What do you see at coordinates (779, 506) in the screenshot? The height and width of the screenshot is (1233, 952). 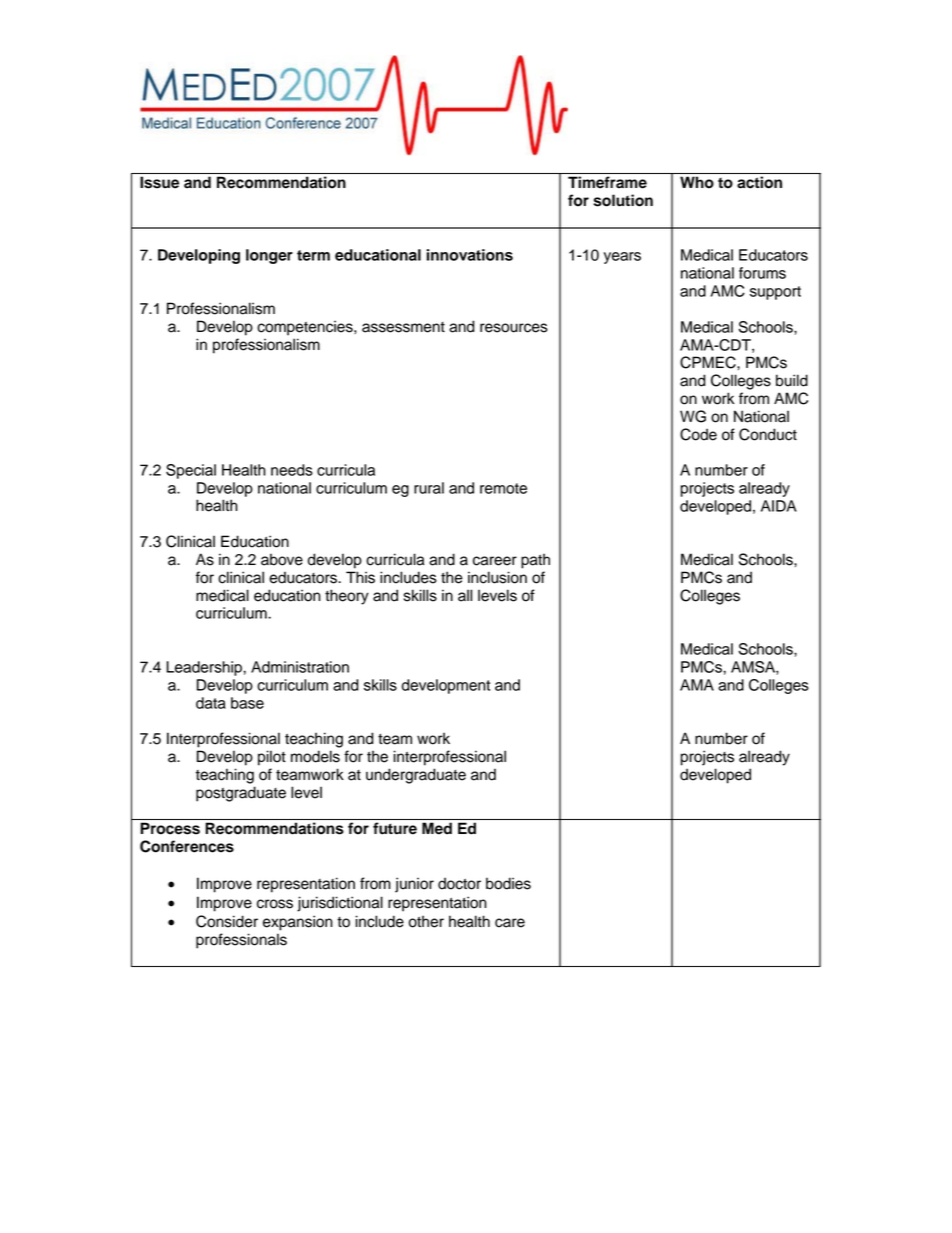 I see `AIDA` at bounding box center [779, 506].
